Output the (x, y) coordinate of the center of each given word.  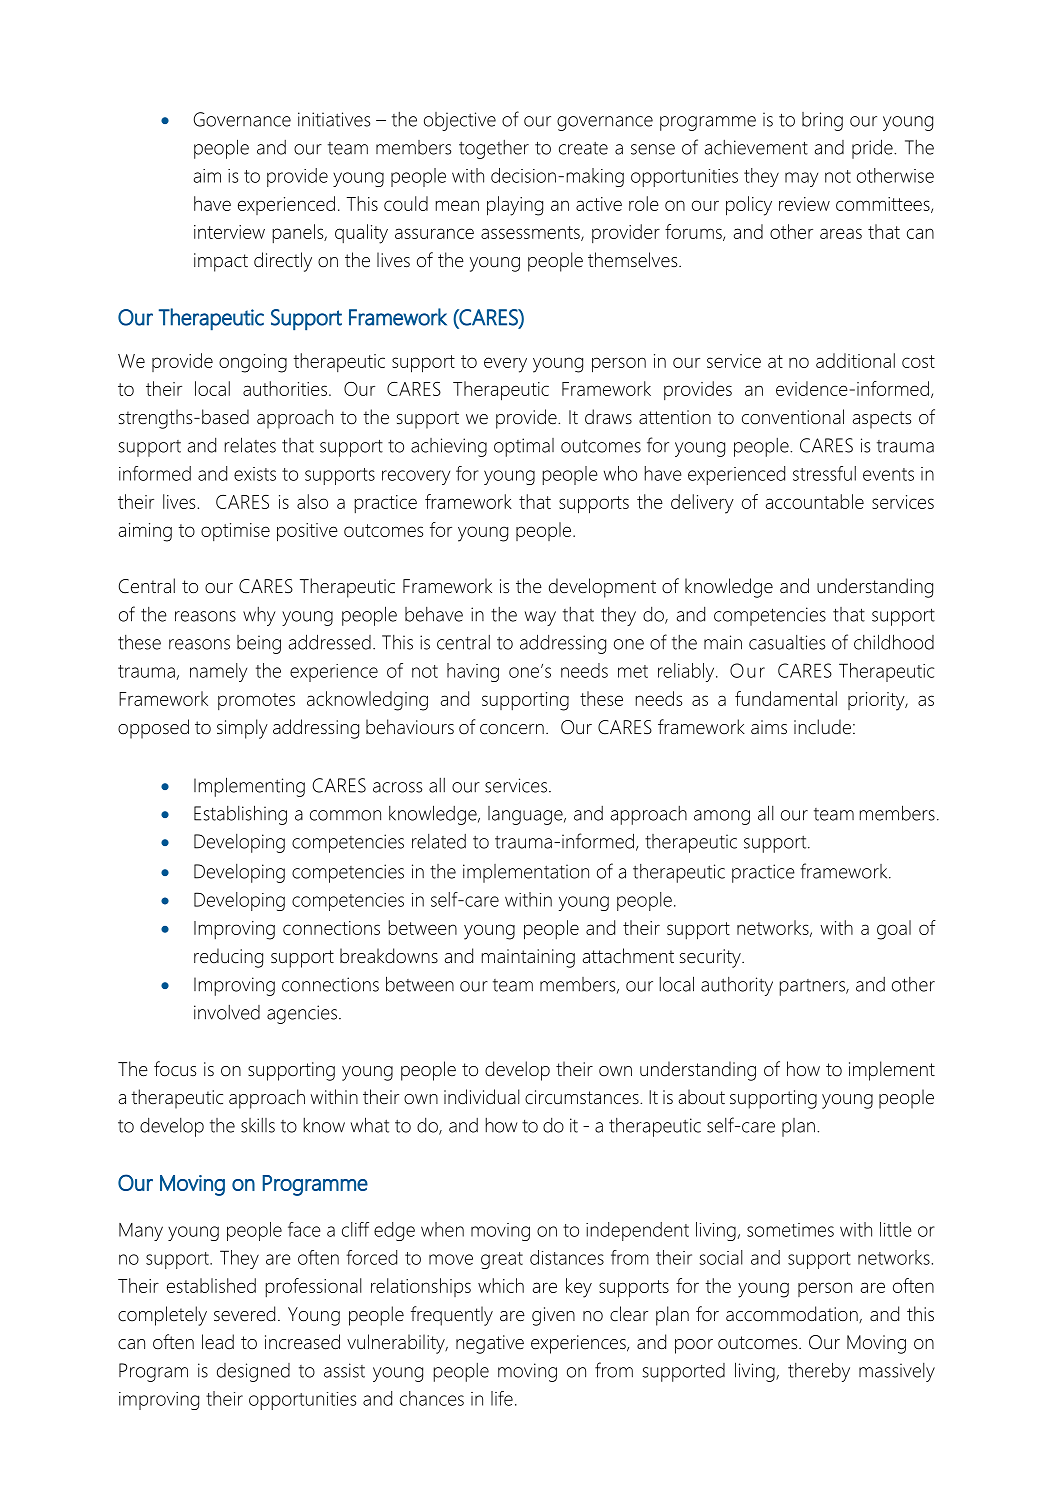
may (801, 179)
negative (490, 1344)
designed (253, 1372)
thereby (819, 1372)
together (494, 149)
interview (229, 232)
